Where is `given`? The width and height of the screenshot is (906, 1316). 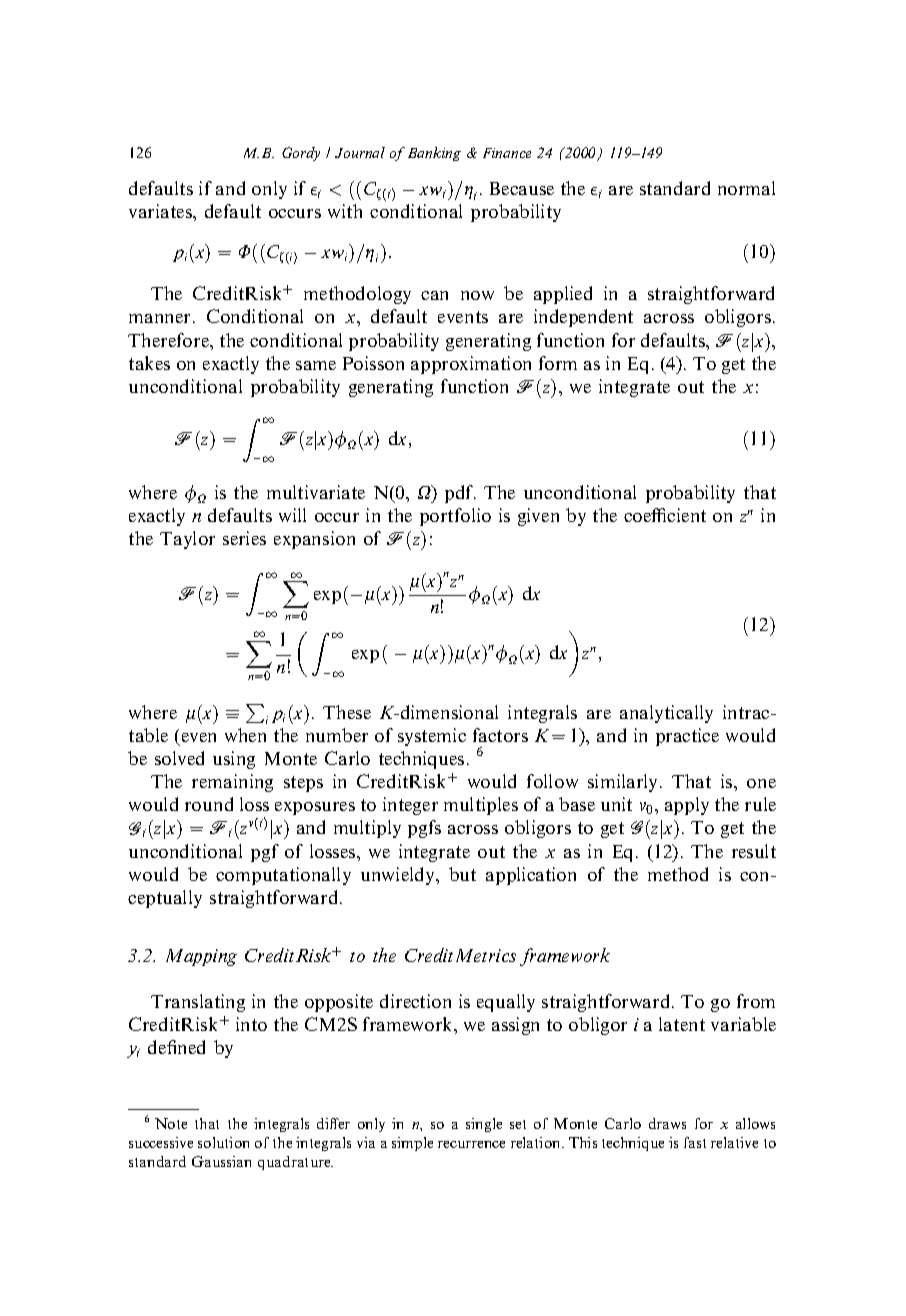 given is located at coordinates (538, 517).
